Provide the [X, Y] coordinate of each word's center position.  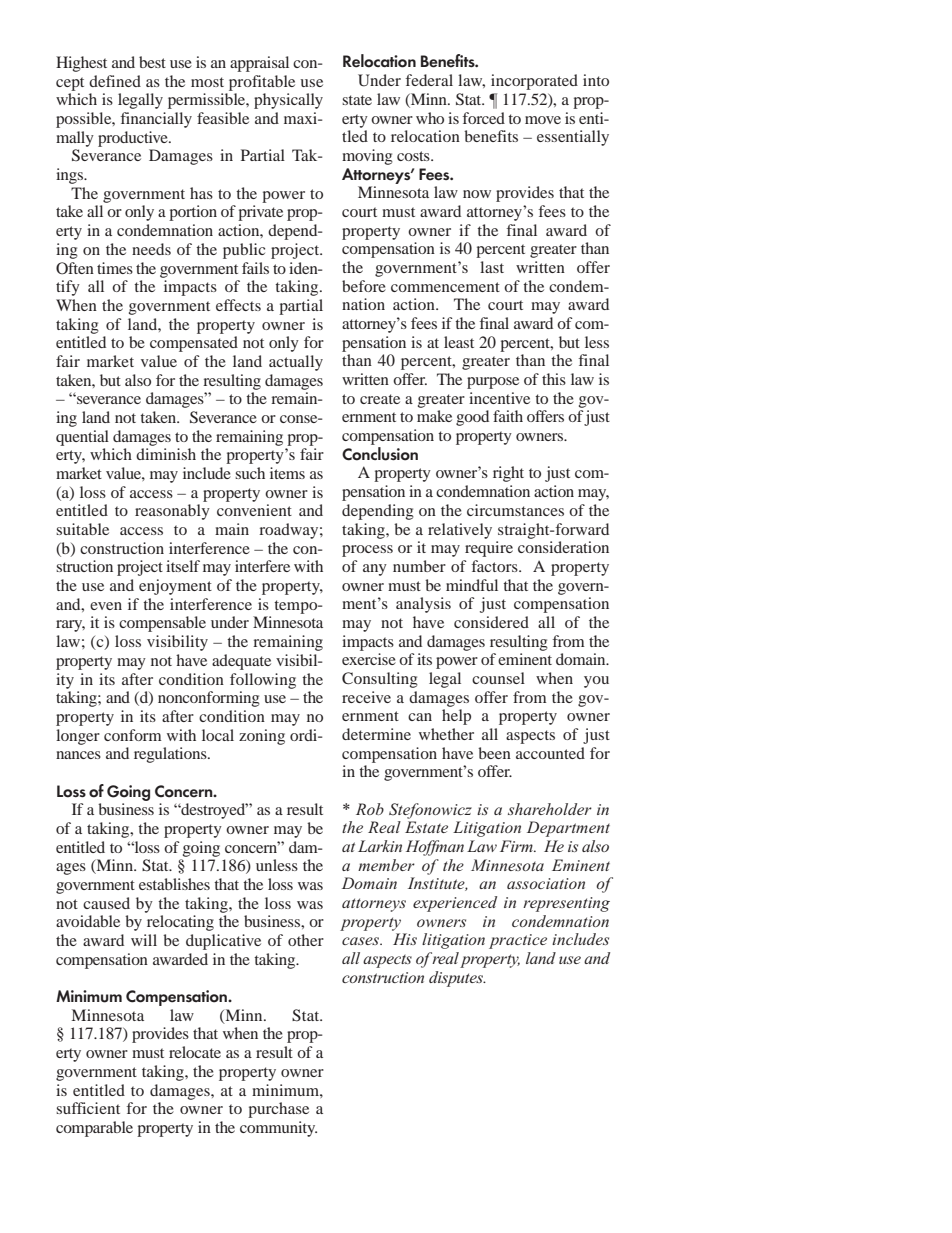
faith [508, 416]
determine [376, 734]
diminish [166, 454]
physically [288, 101]
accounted [550, 753]
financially [156, 120]
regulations [171, 755]
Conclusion [380, 452]
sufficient [88, 1108]
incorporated [534, 82]
